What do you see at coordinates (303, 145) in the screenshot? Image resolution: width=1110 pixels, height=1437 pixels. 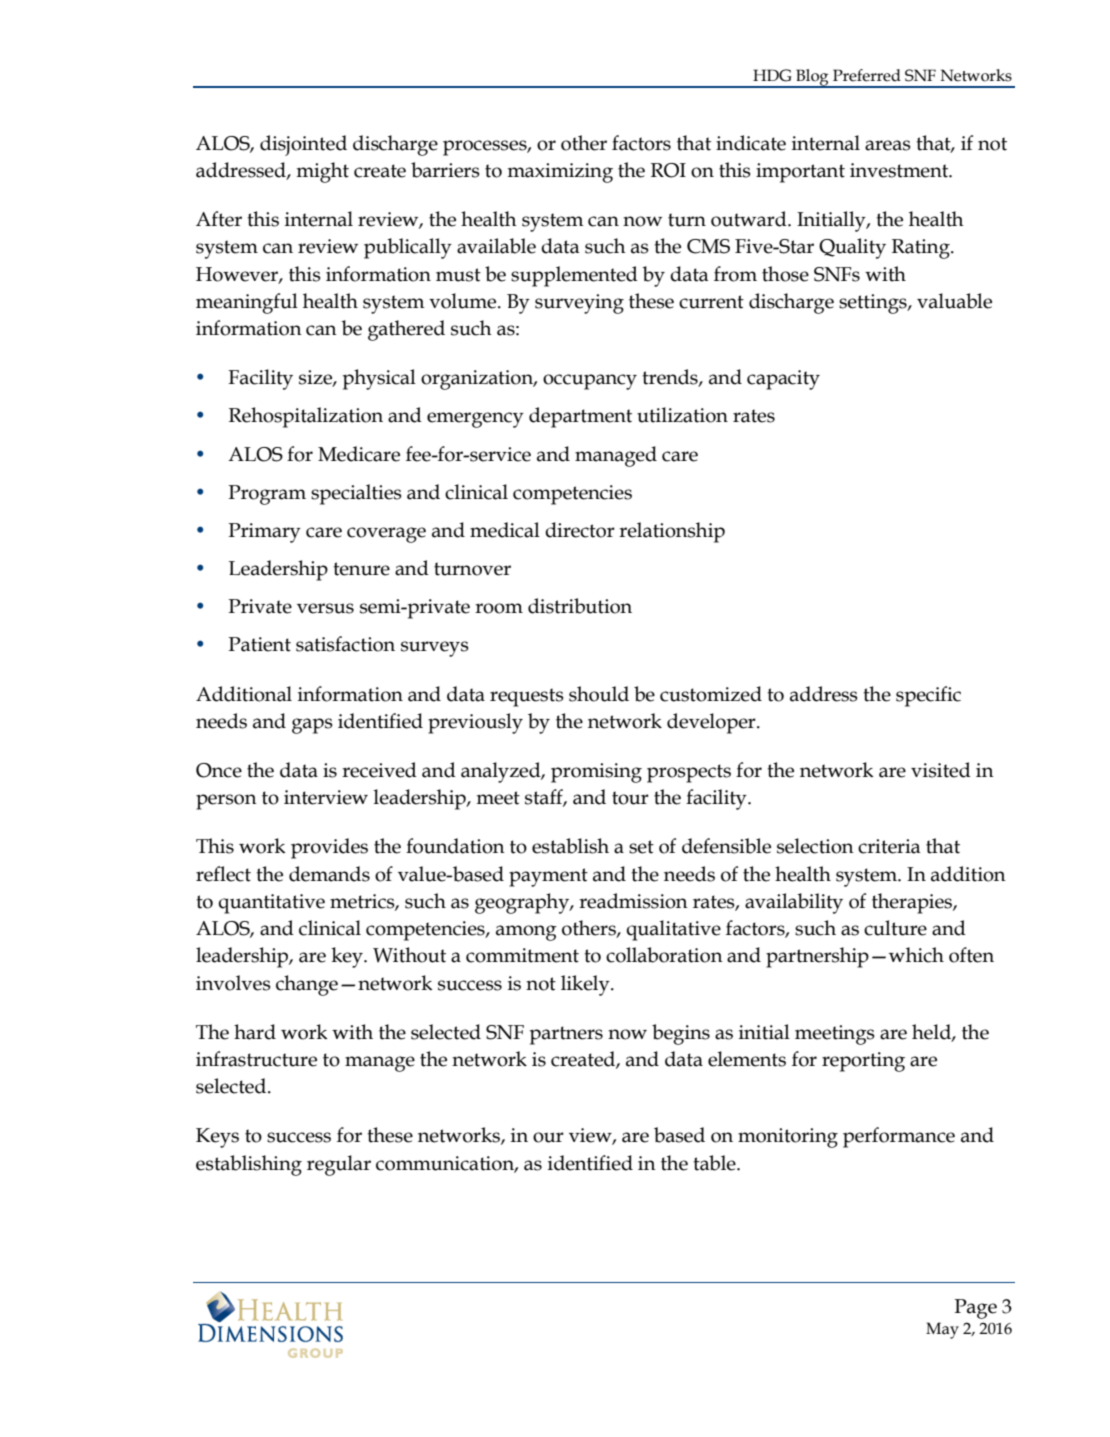 I see `disjointed` at bounding box center [303, 145].
